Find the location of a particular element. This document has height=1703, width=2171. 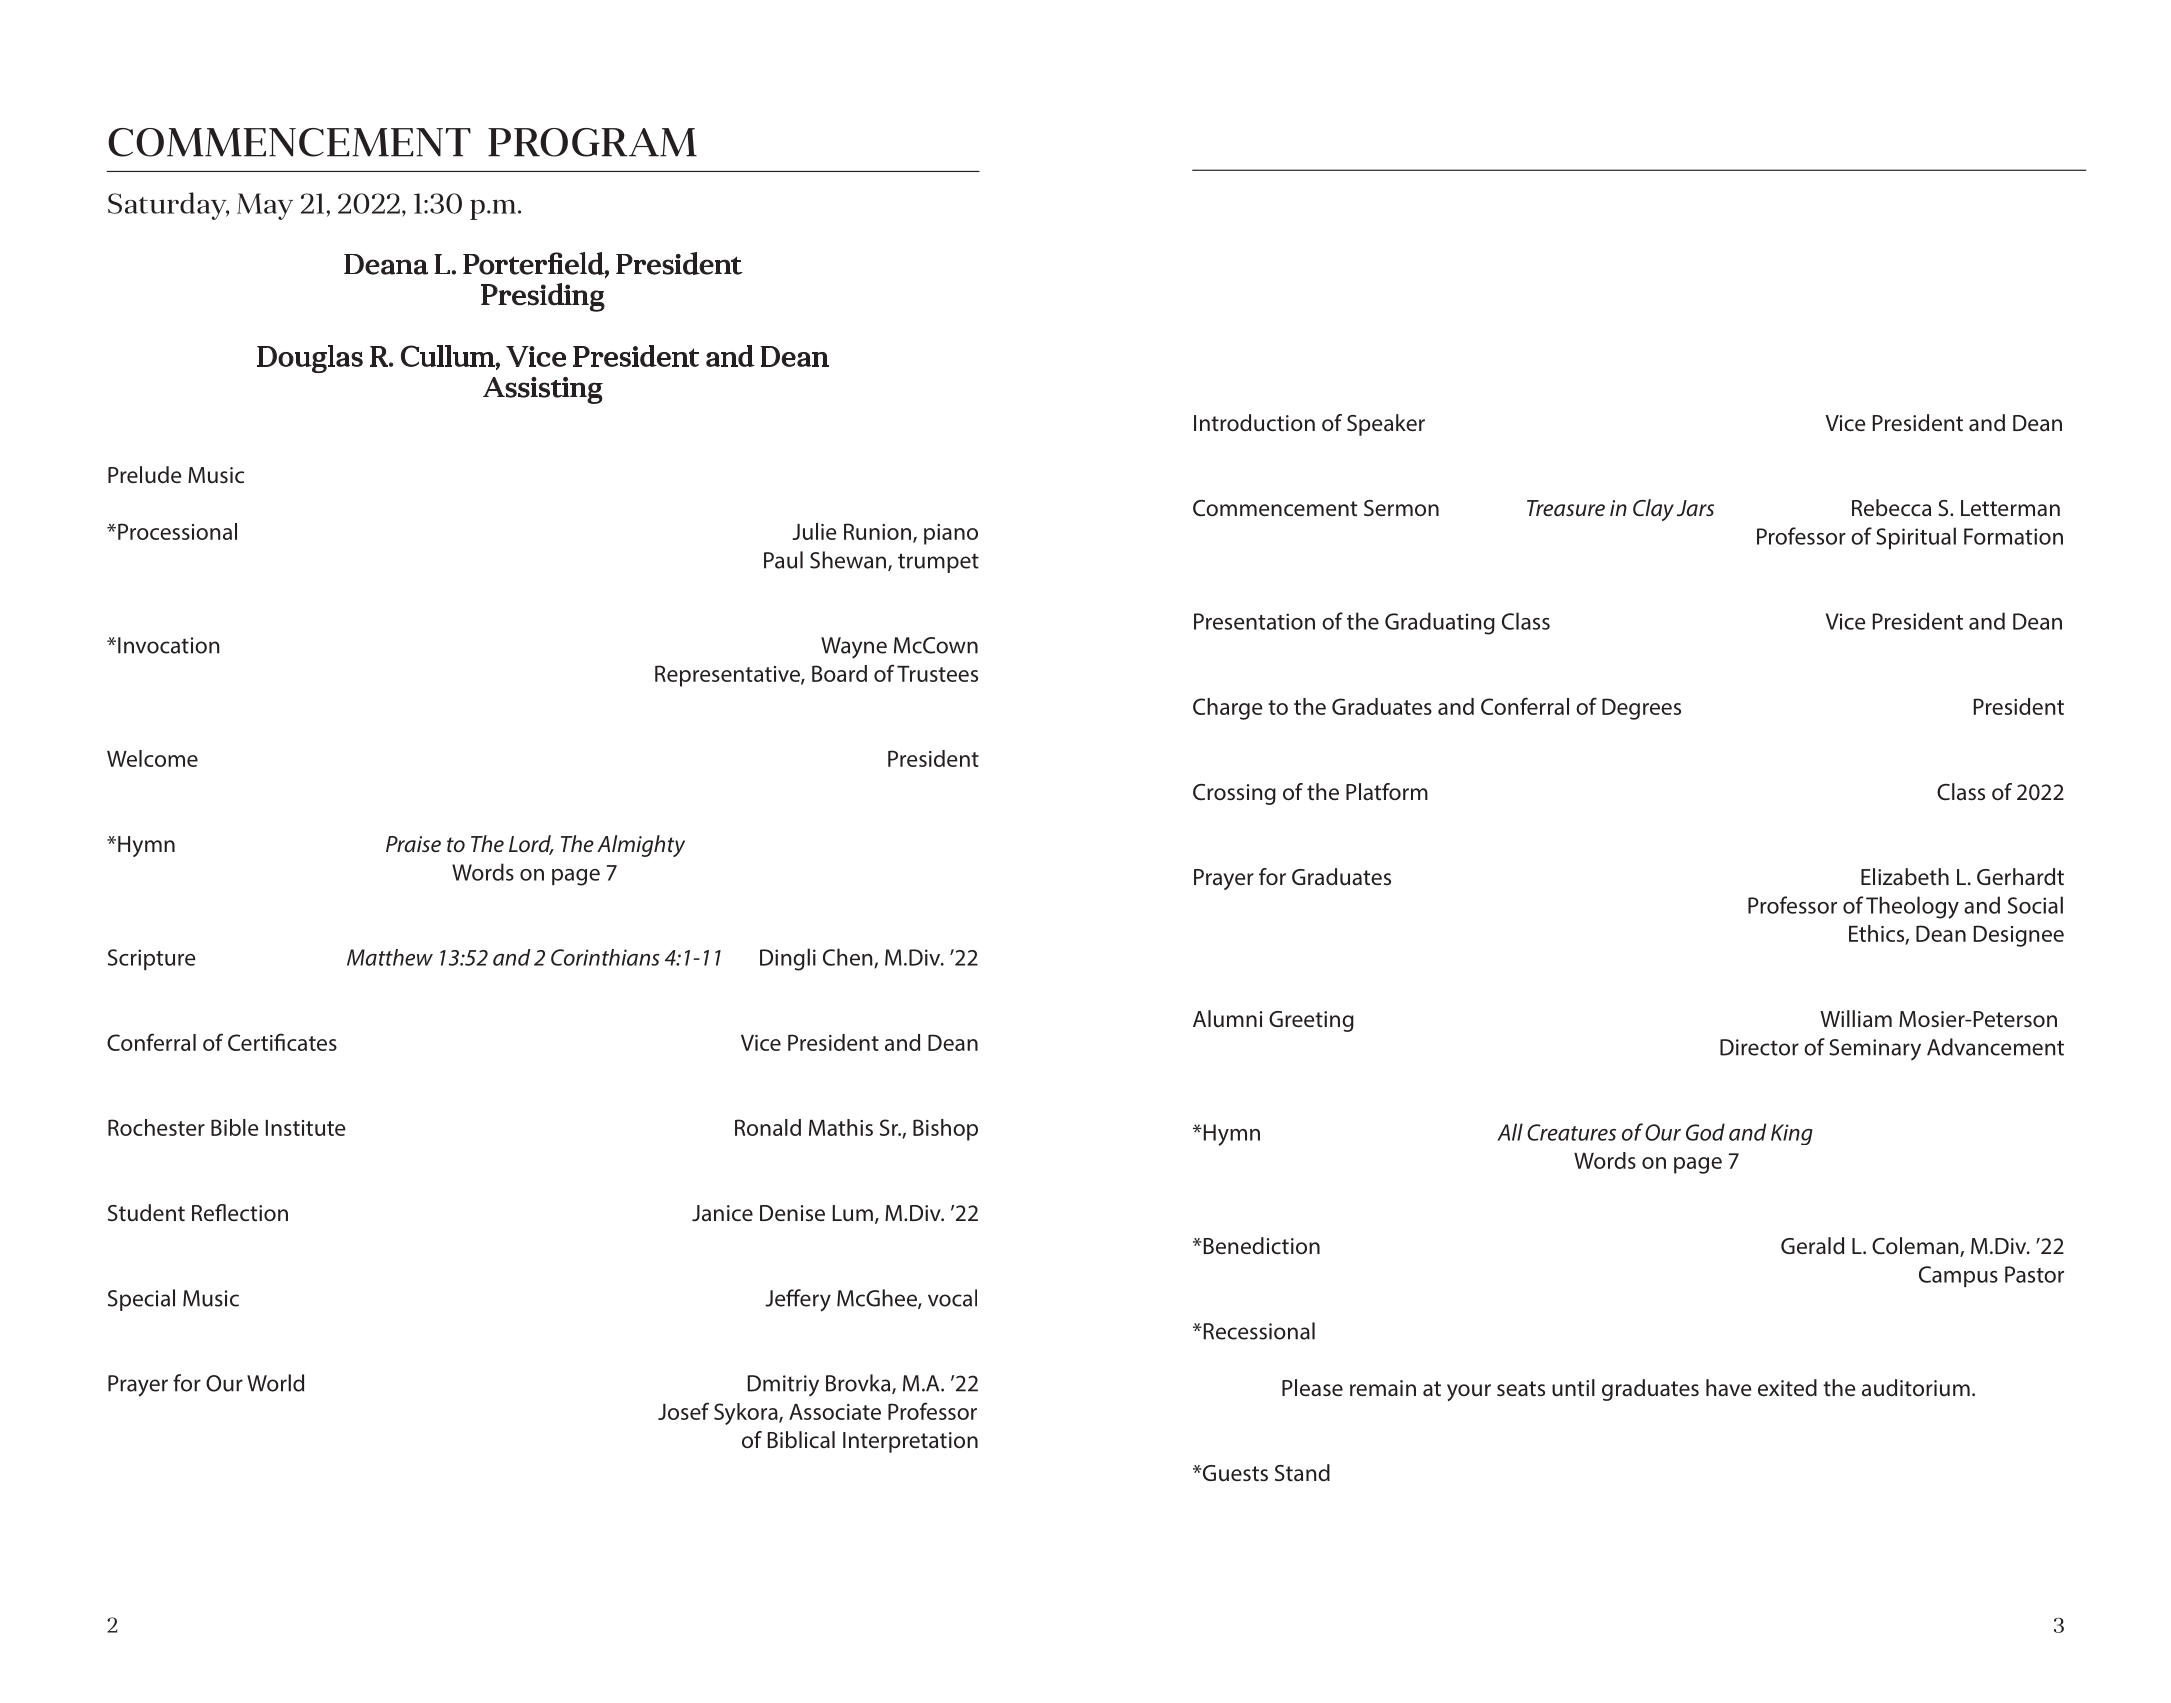

King is located at coordinates (1792, 1134).
